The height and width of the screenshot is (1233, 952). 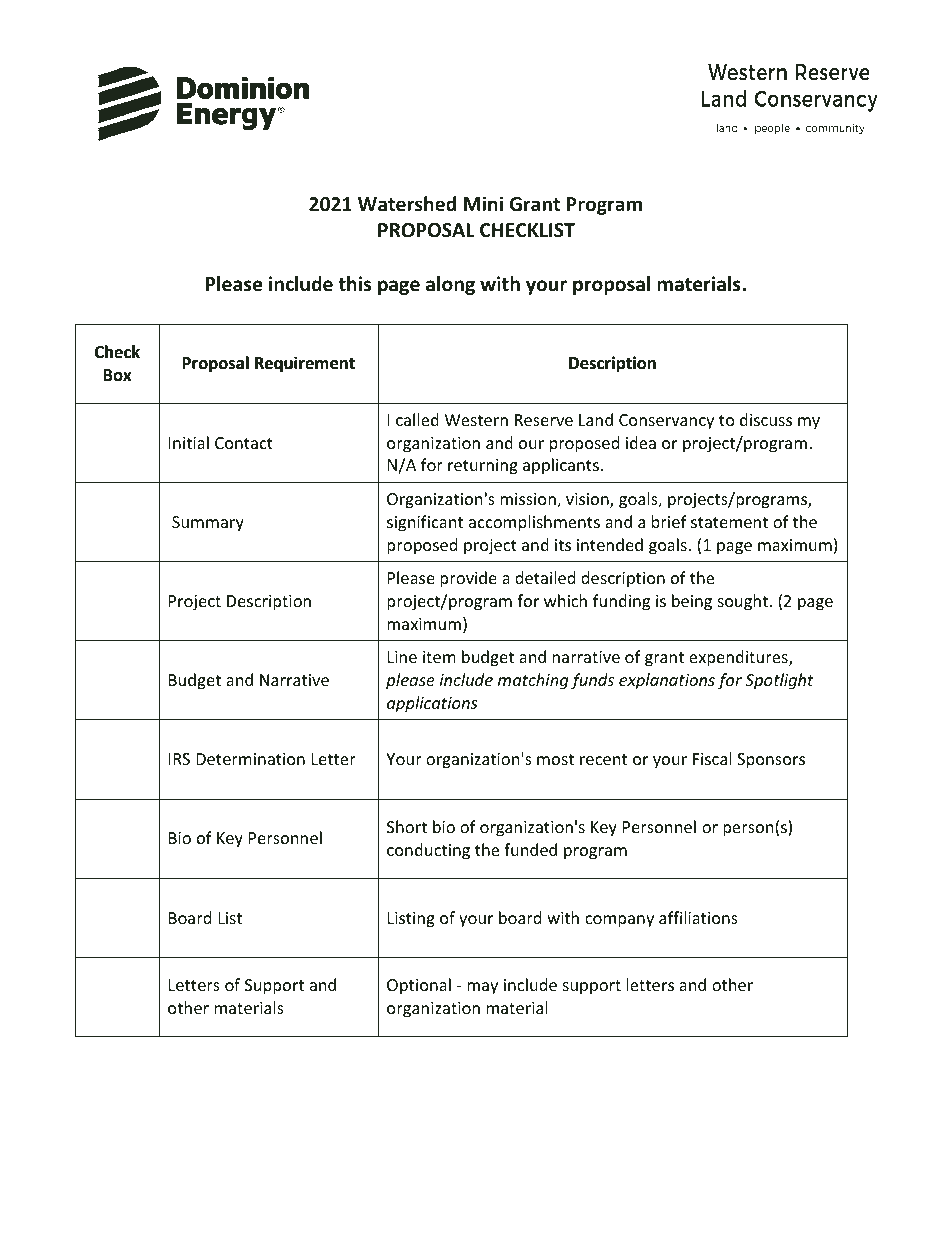 I want to click on Fiscal, so click(x=712, y=758).
